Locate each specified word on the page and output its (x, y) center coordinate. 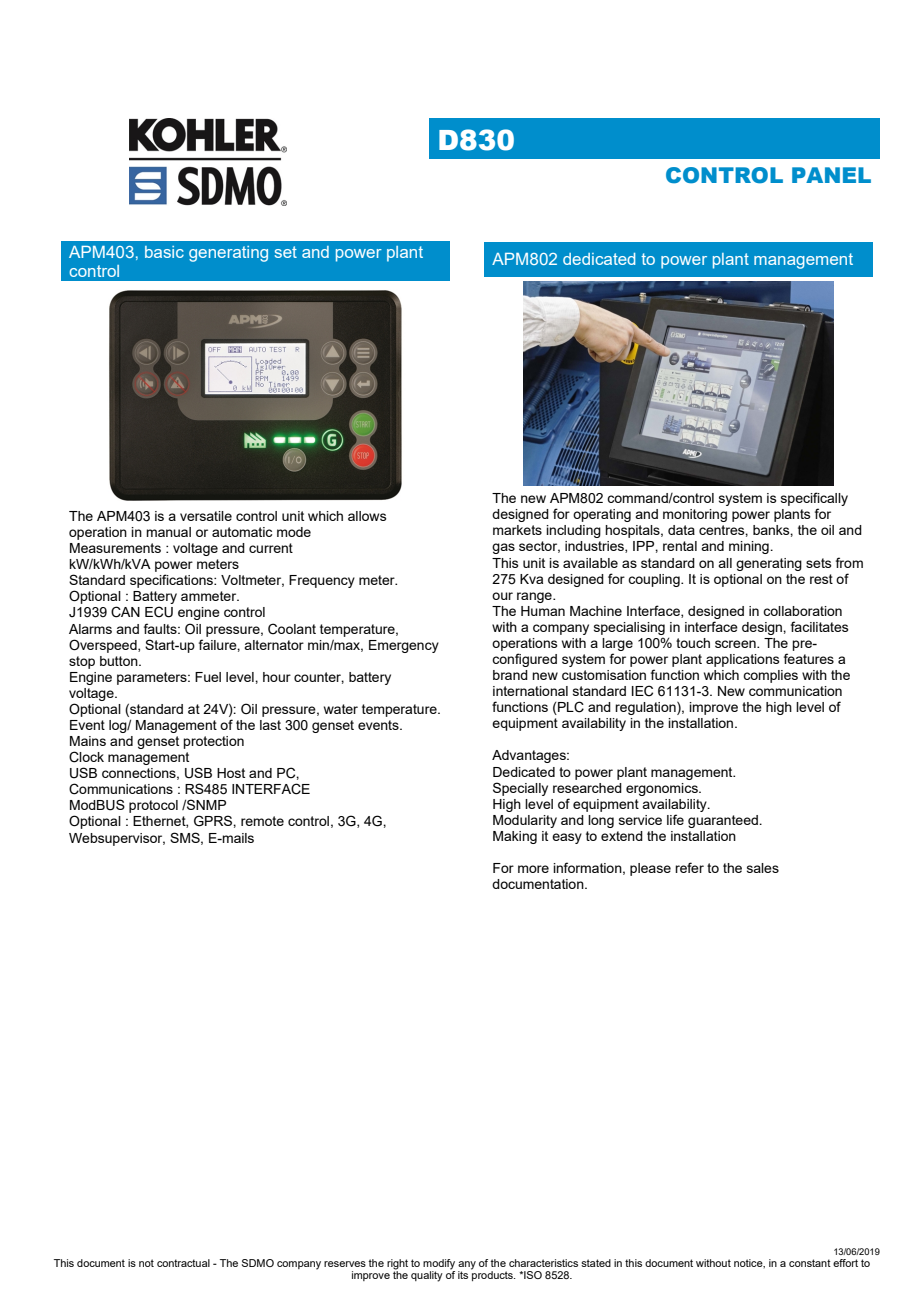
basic (164, 252)
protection (213, 742)
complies (770, 676)
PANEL (831, 175)
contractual (183, 1263)
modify (439, 1264)
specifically (814, 500)
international (530, 691)
